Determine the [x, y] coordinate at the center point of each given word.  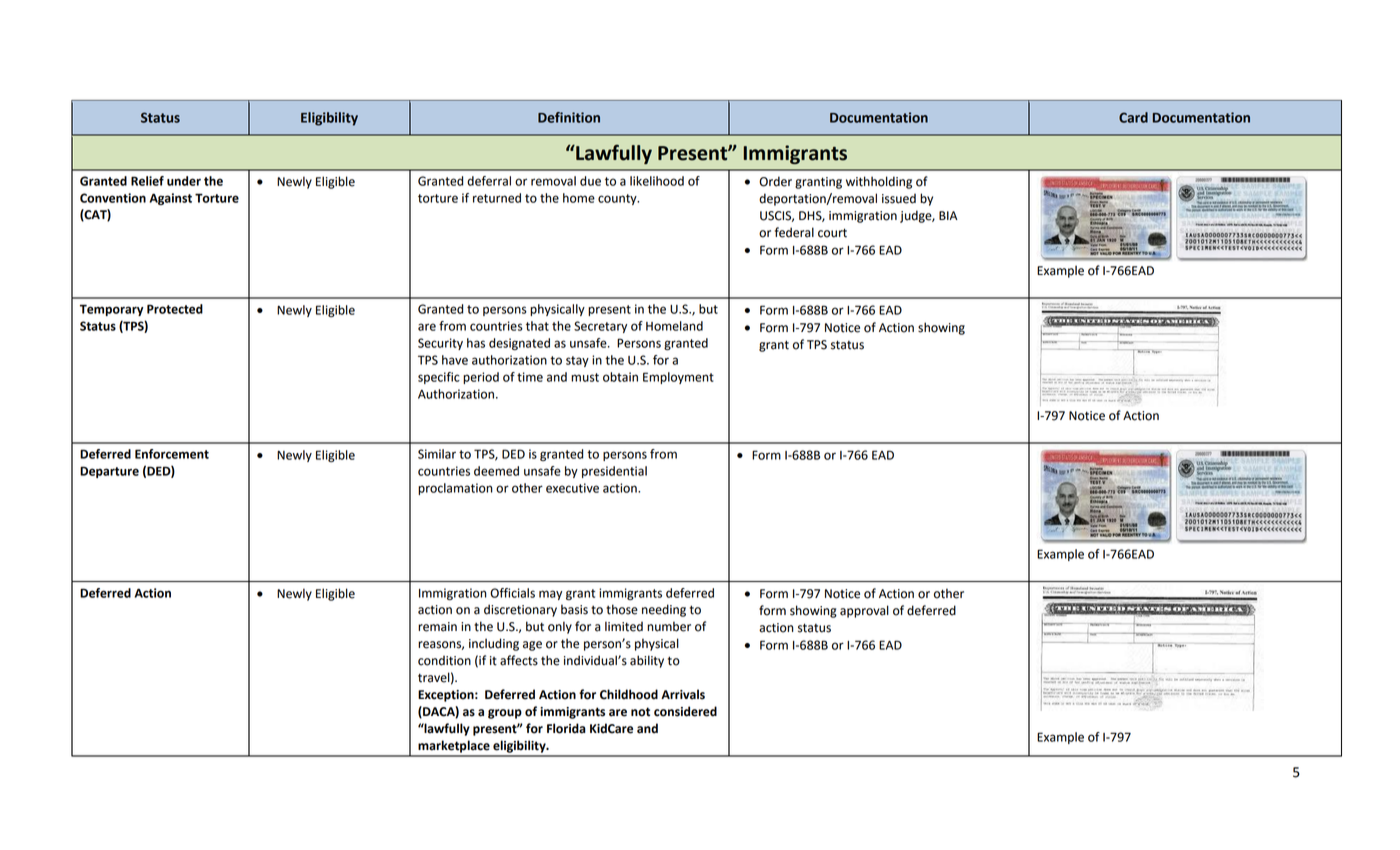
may [550, 595]
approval [864, 611]
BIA [948, 215]
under [184, 181]
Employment [678, 378]
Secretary [600, 327]
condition [444, 660]
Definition [569, 117]
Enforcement [172, 454]
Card [1133, 117]
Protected [175, 309]
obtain [620, 377]
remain [437, 627]
